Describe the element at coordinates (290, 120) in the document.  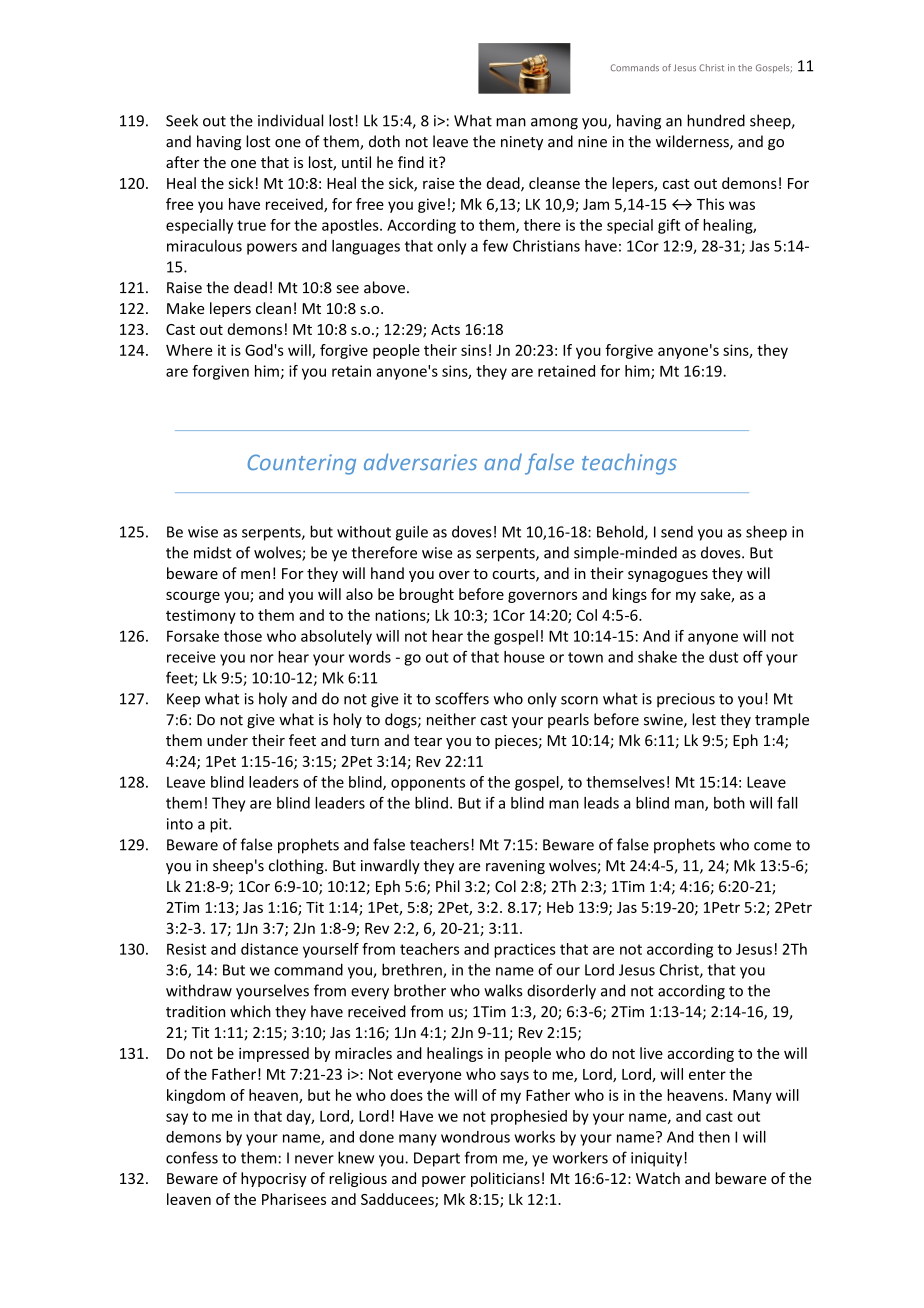
I see `individual` at that location.
